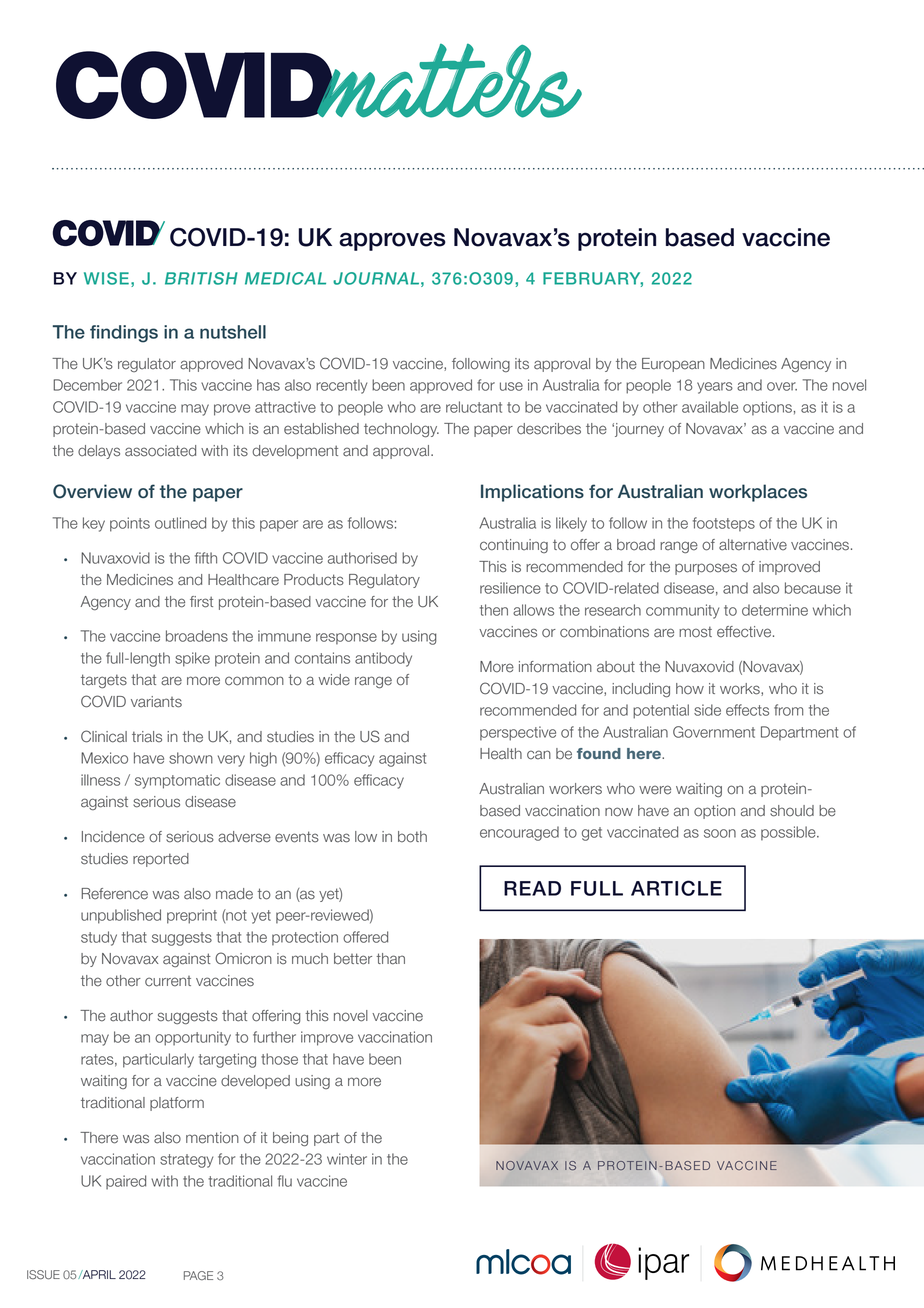 The height and width of the document is (1308, 924). I want to click on both, so click(412, 837).
